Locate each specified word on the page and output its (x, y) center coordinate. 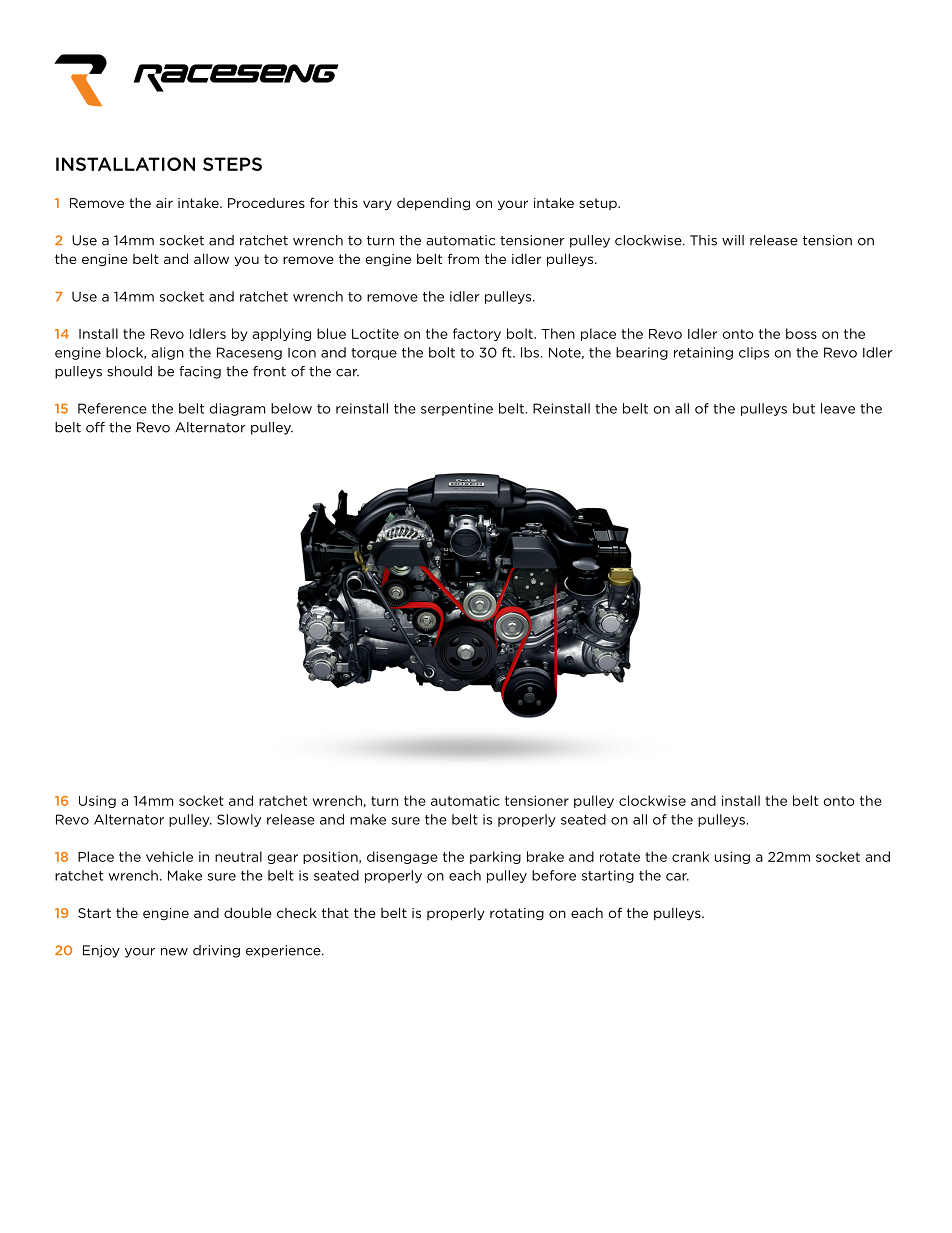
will (733, 240)
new (174, 952)
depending (433, 204)
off (95, 427)
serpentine (457, 409)
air (164, 203)
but (804, 408)
